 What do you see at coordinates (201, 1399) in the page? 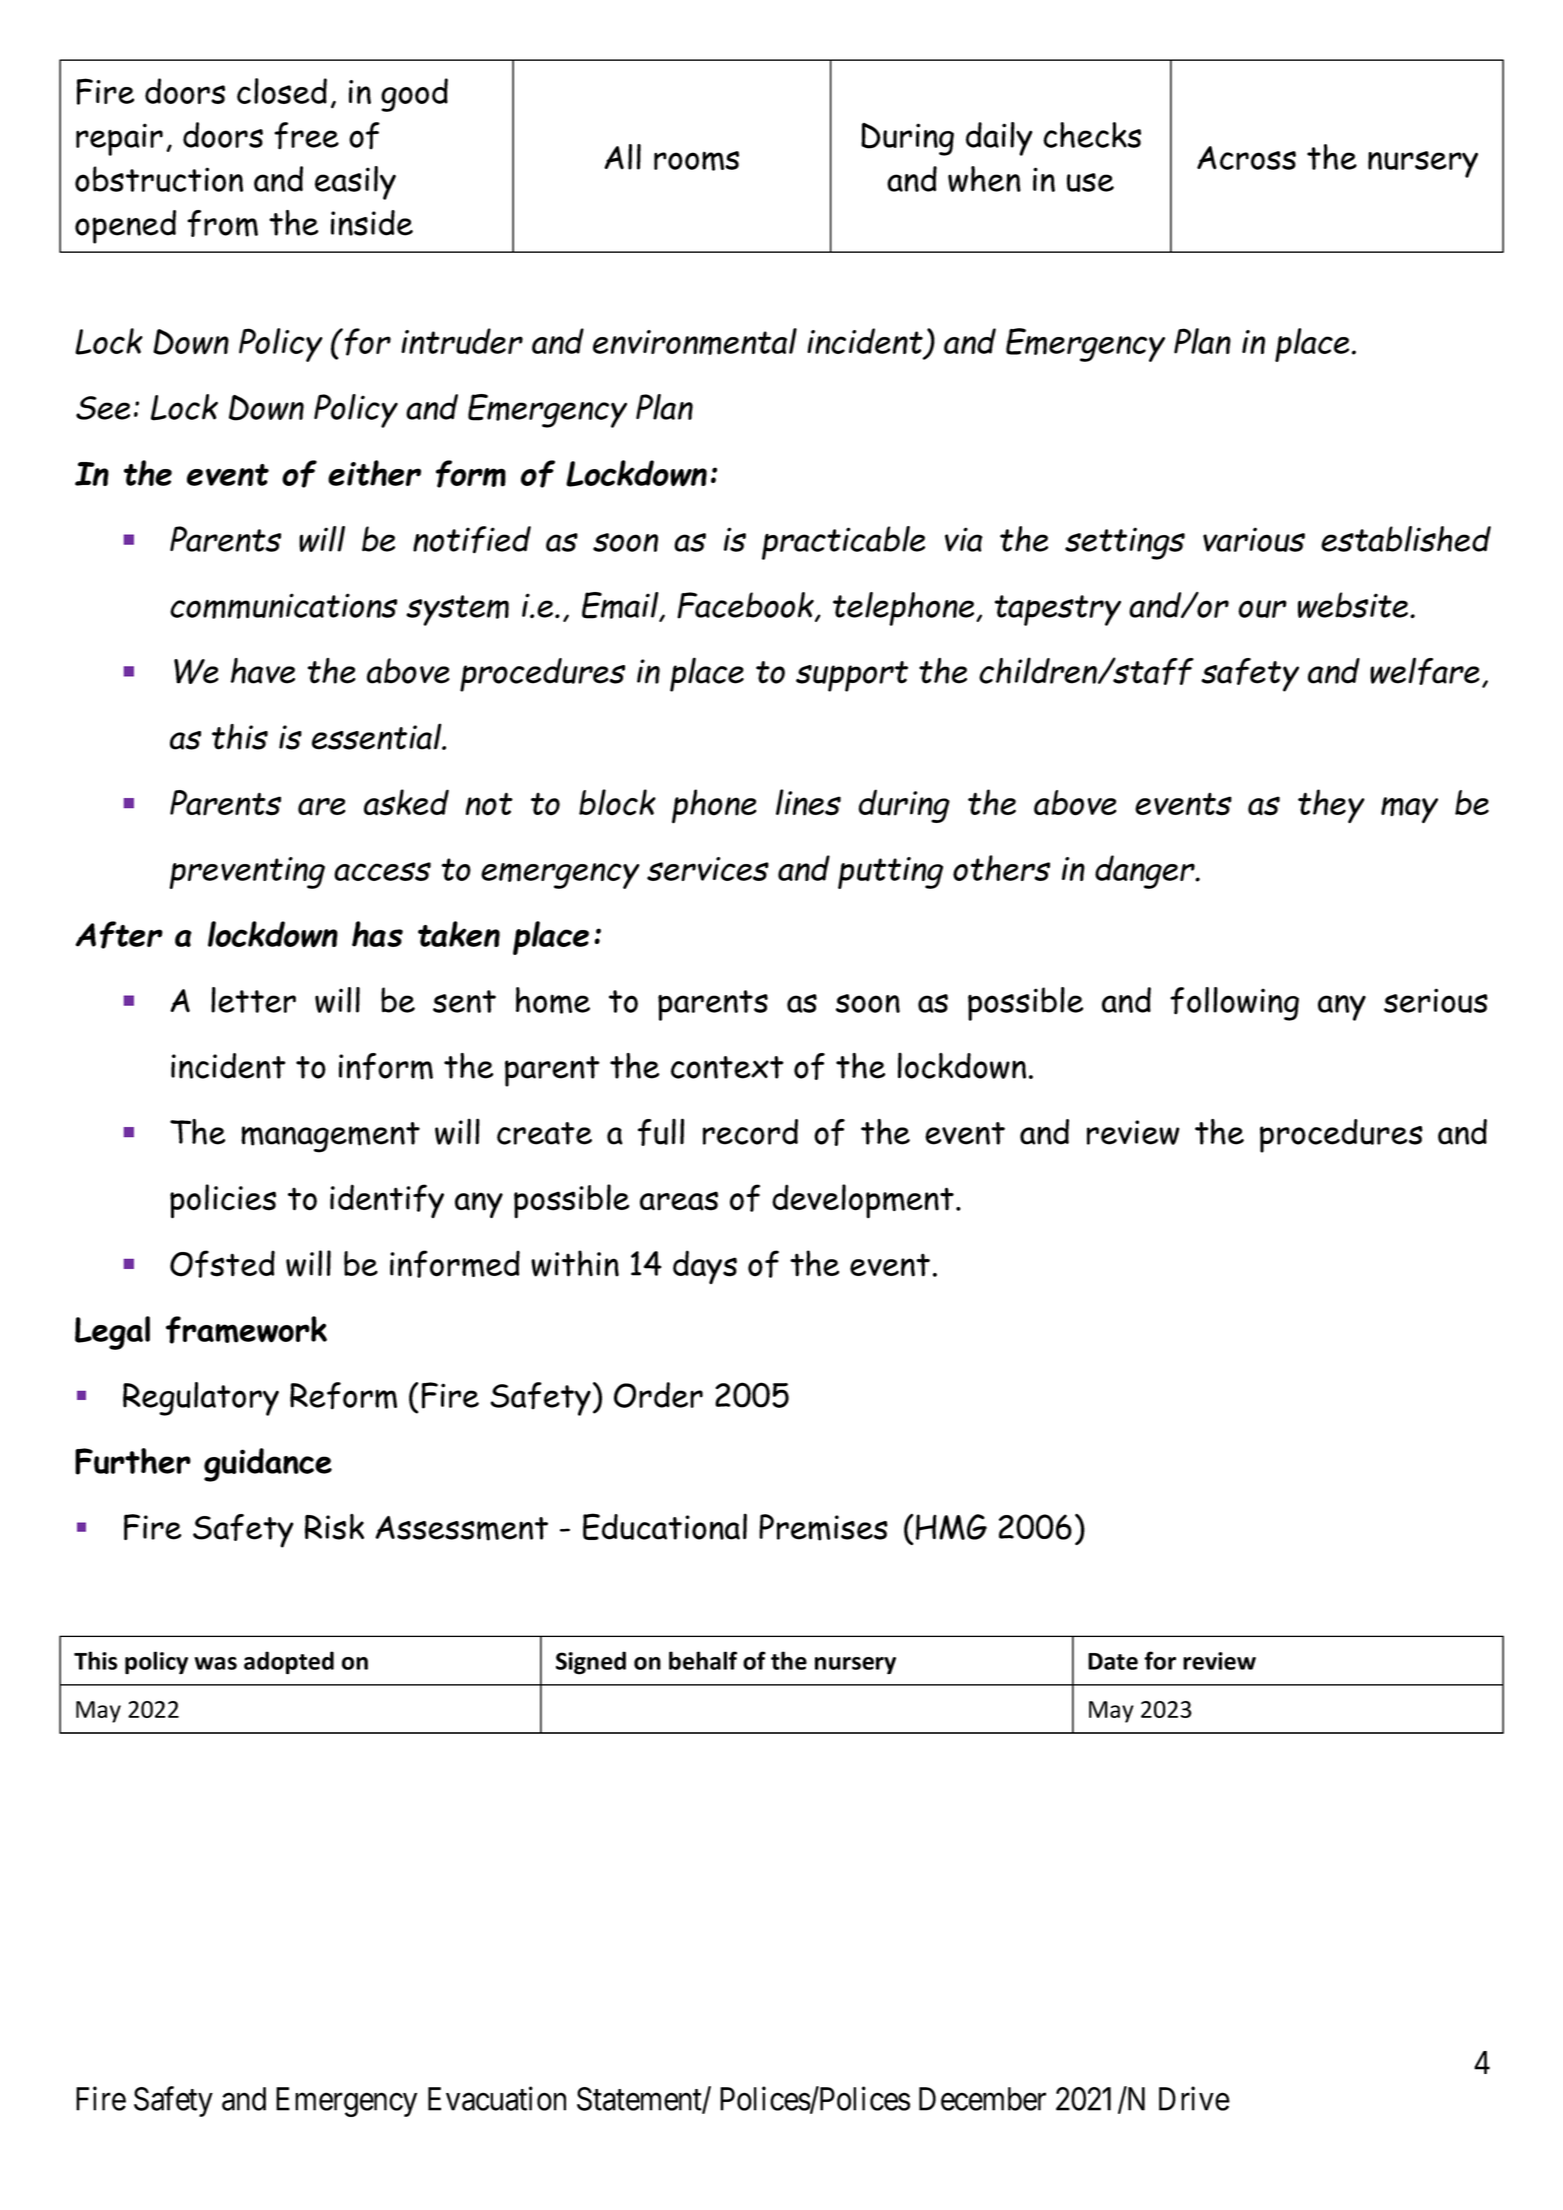
I see `Regulatory` at bounding box center [201, 1399].
